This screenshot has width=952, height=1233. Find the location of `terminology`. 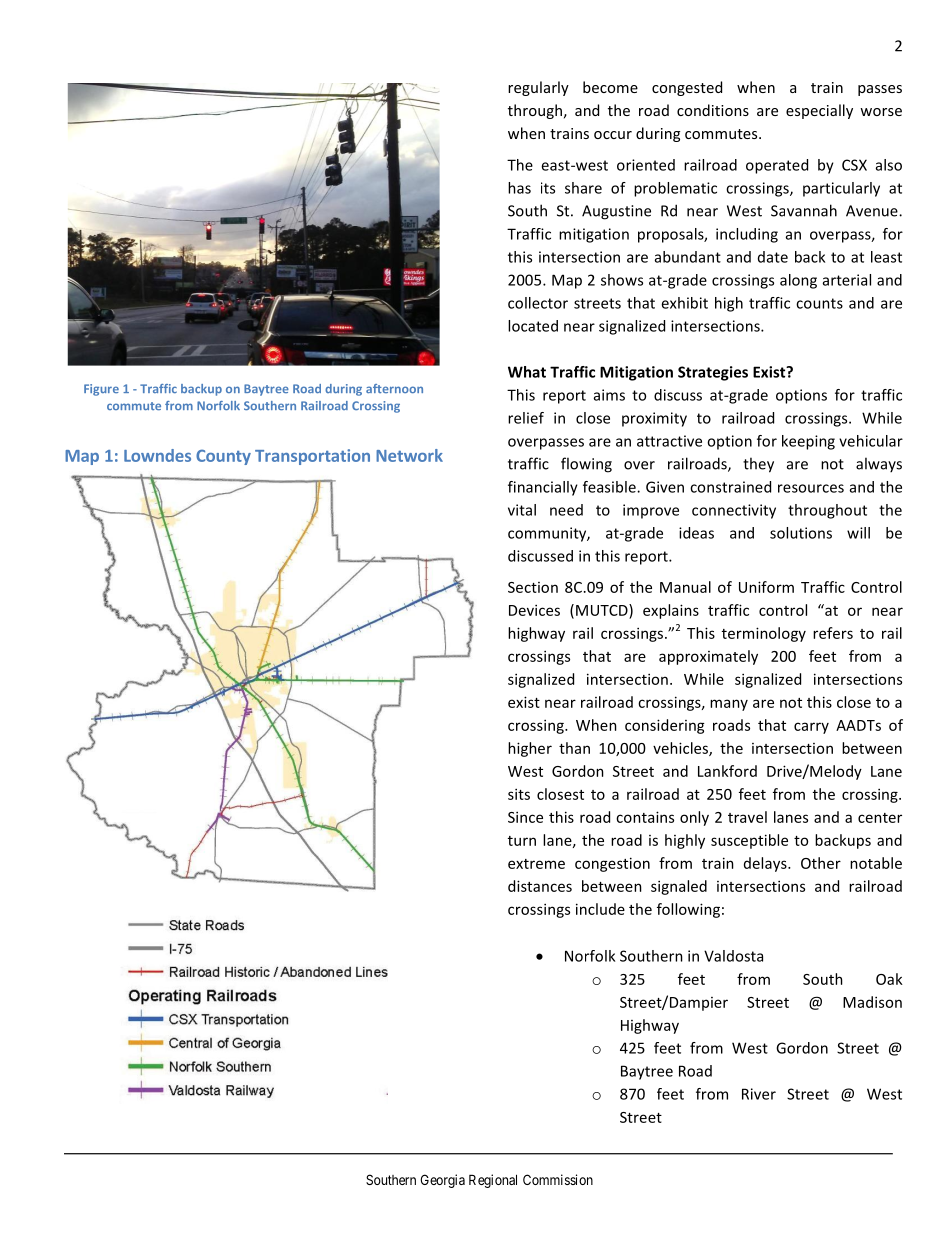

terminology is located at coordinates (764, 634).
